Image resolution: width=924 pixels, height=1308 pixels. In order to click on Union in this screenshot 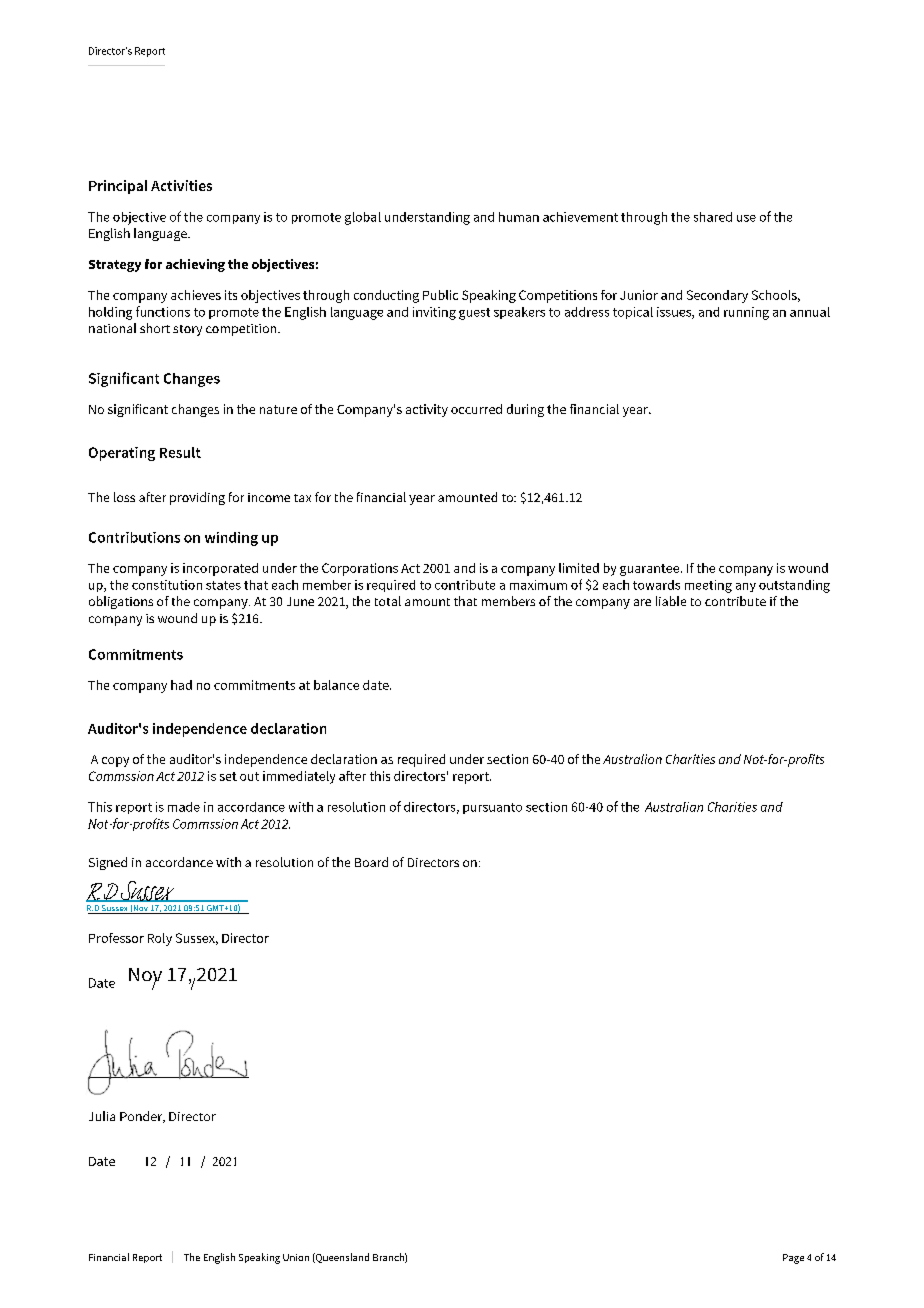, I will do `click(296, 1257)`.
